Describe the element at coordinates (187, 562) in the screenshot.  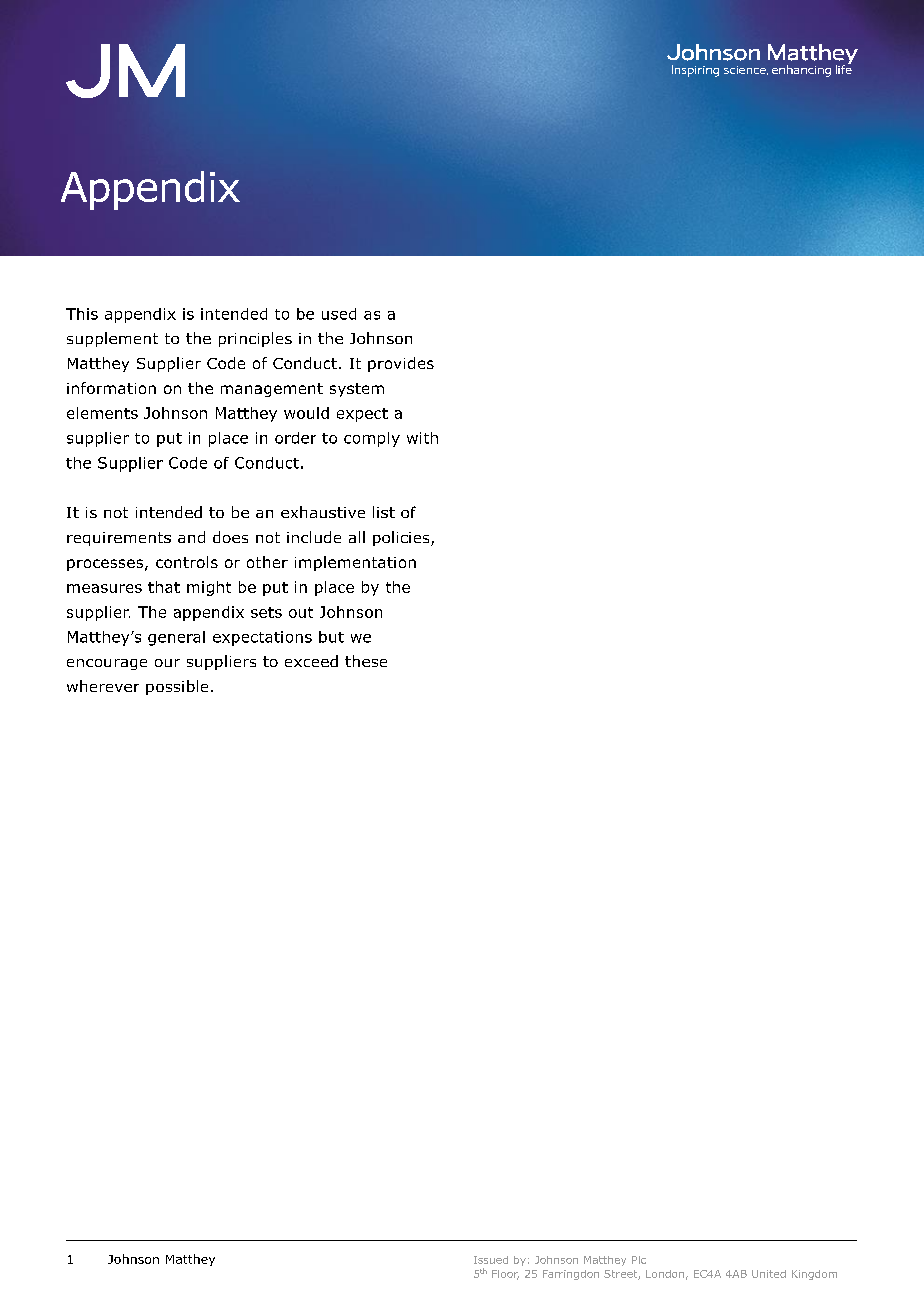
I see `controls` at that location.
